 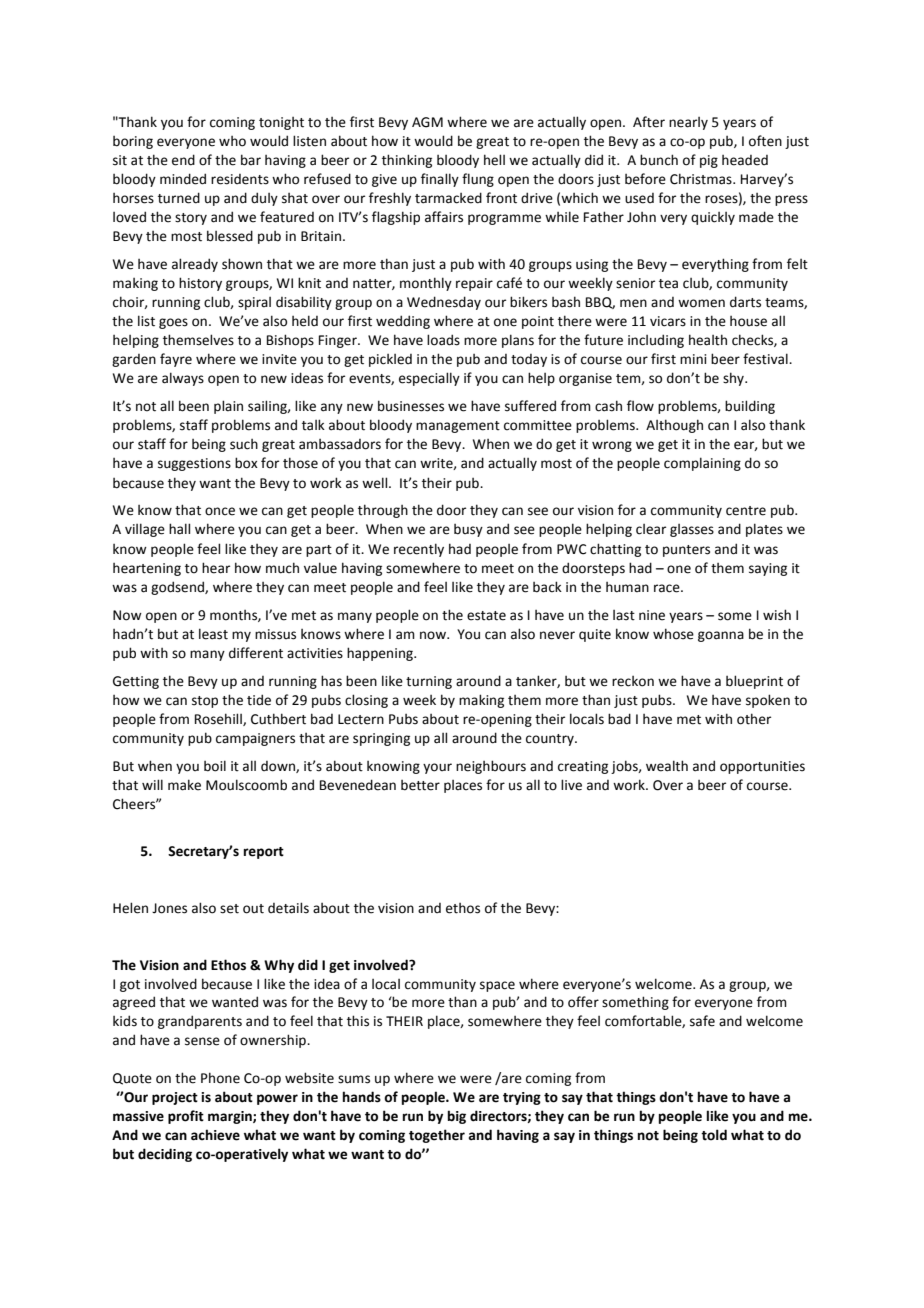 I want to click on make, so click(x=184, y=785).
